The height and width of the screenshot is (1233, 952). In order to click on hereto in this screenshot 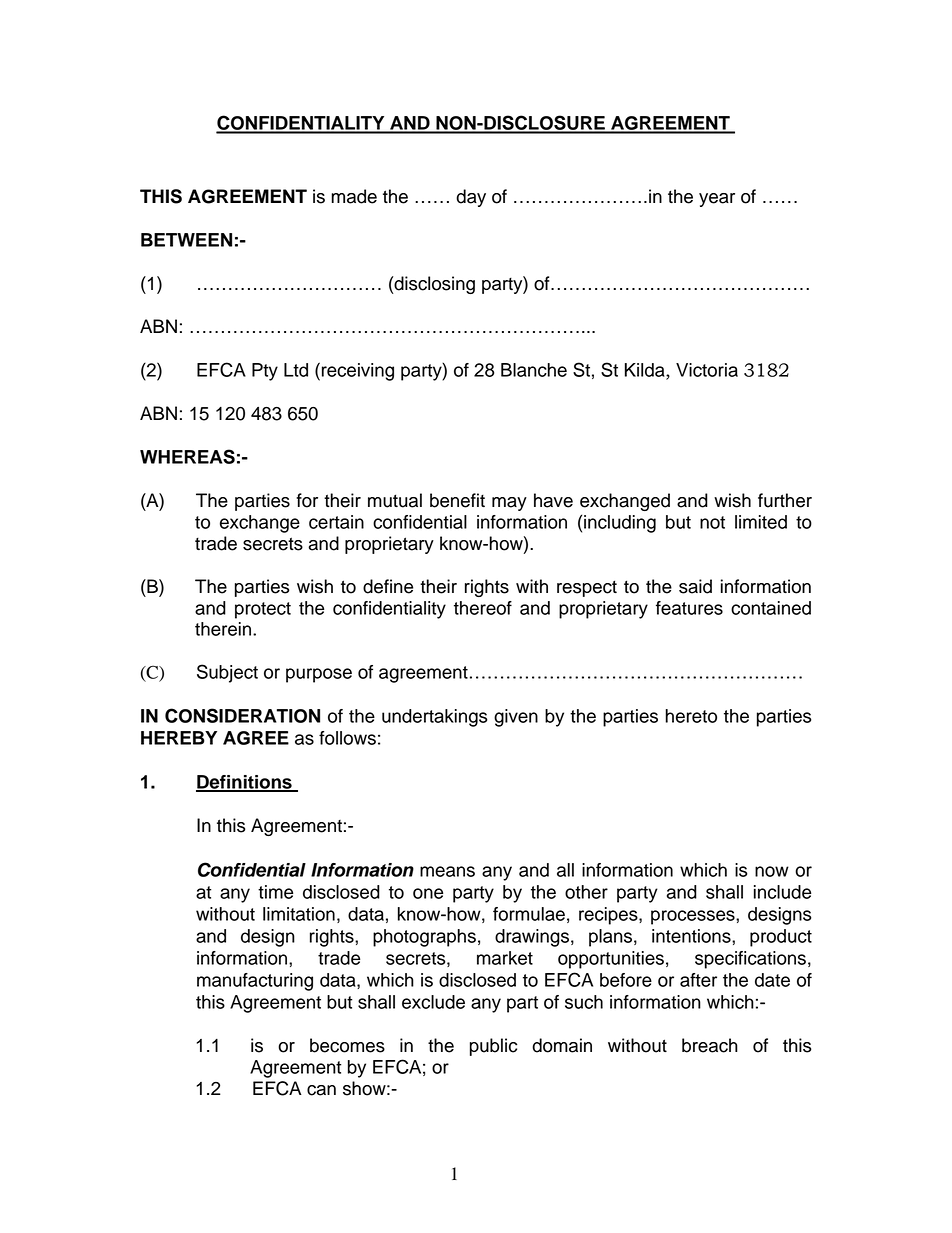, I will do `click(691, 716)`.
